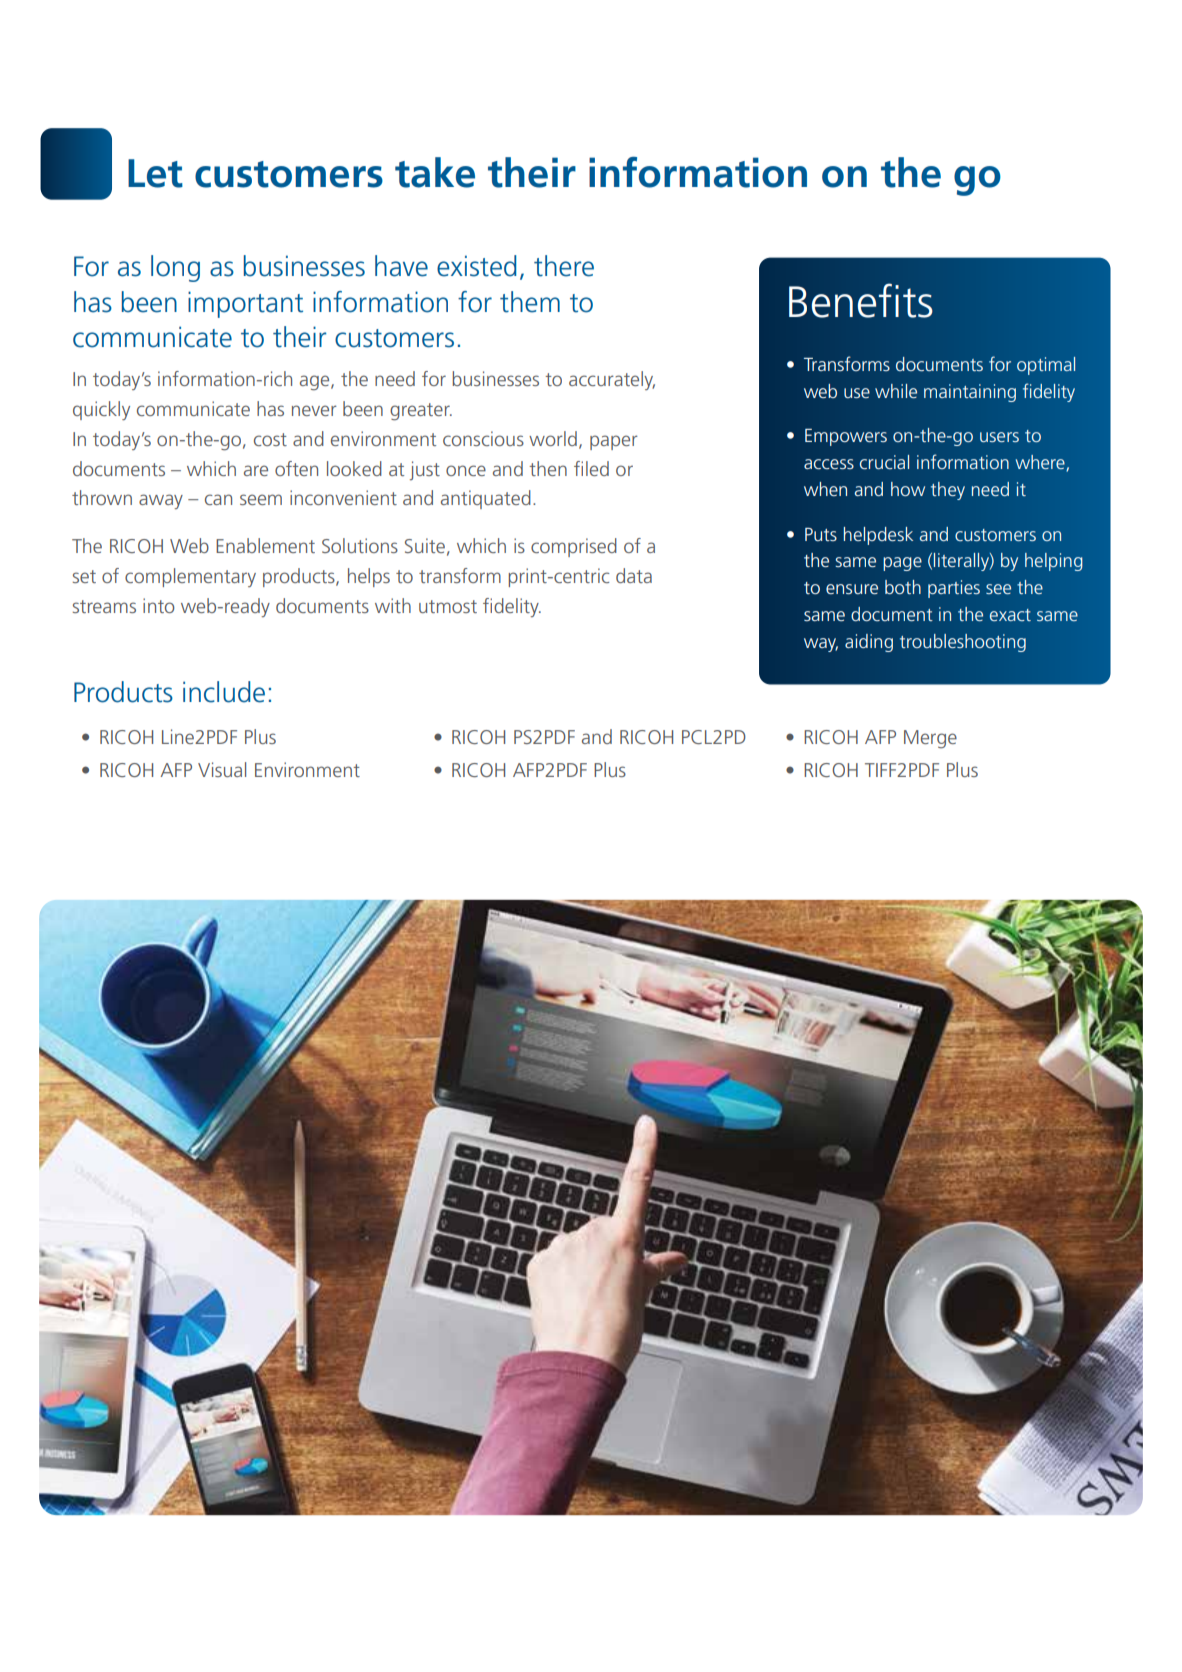 The image size is (1182, 1672). I want to click on Visual, so click(222, 769).
